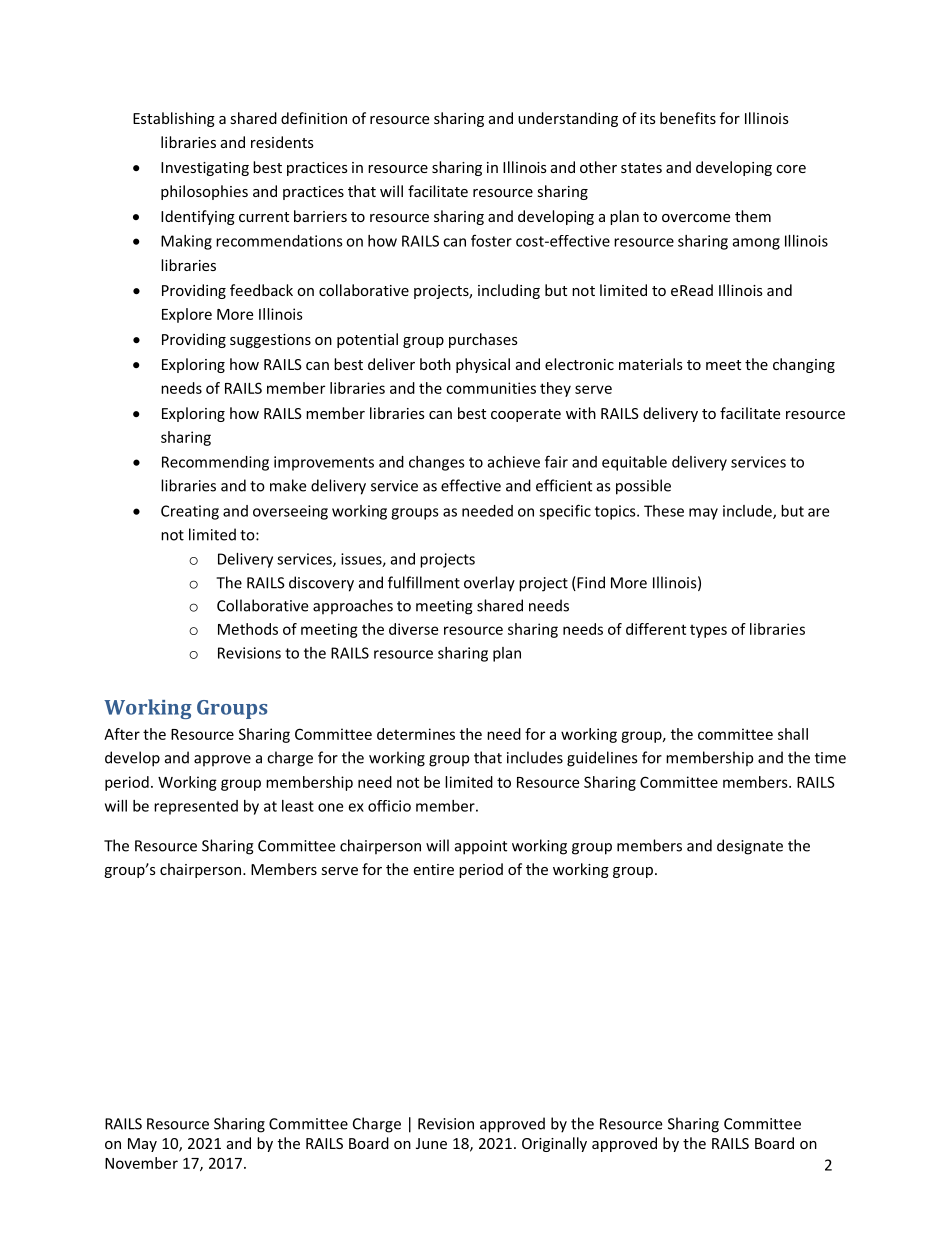  Describe the element at coordinates (141, 1163) in the image. I see `November` at that location.
